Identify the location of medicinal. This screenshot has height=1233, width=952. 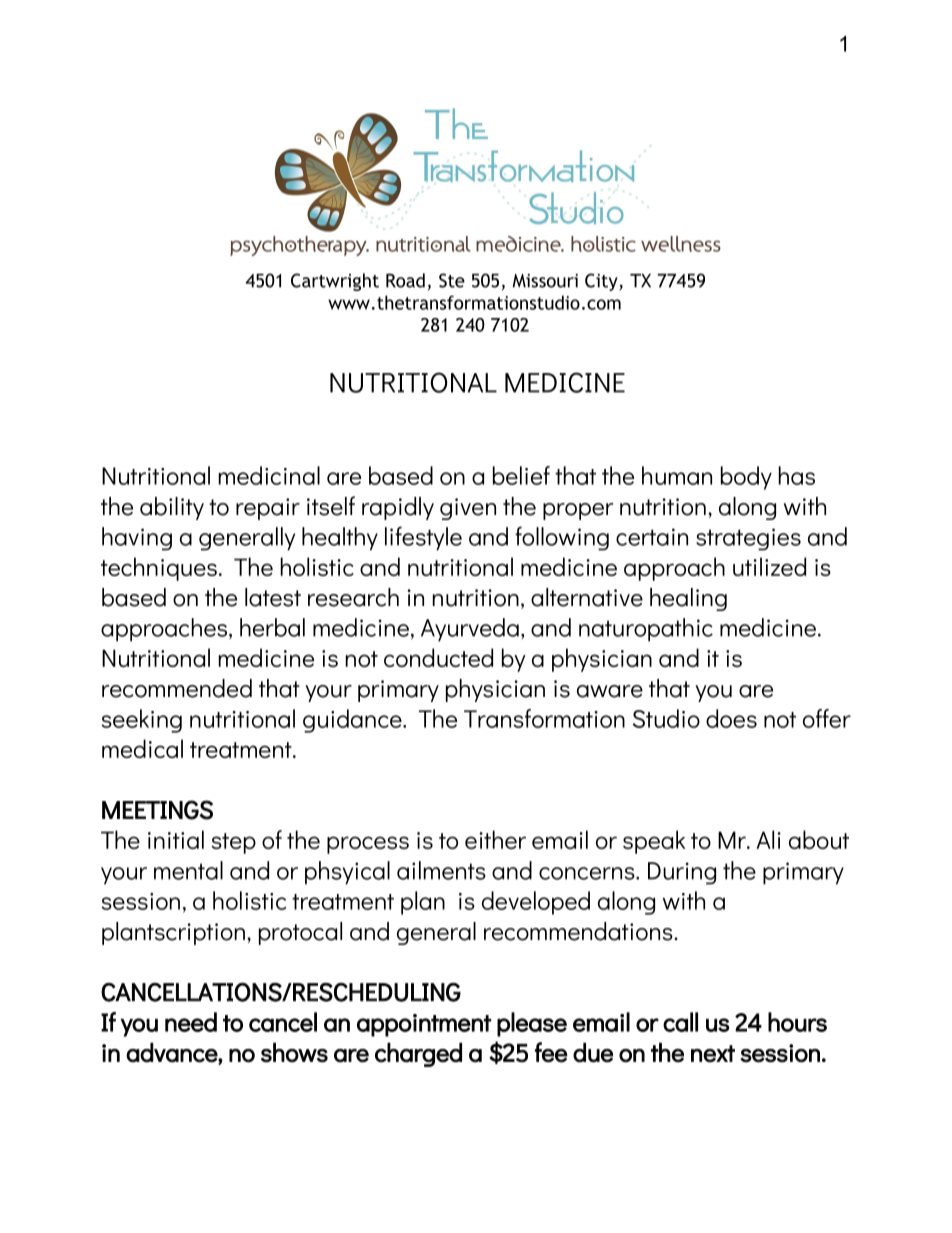
(269, 475).
